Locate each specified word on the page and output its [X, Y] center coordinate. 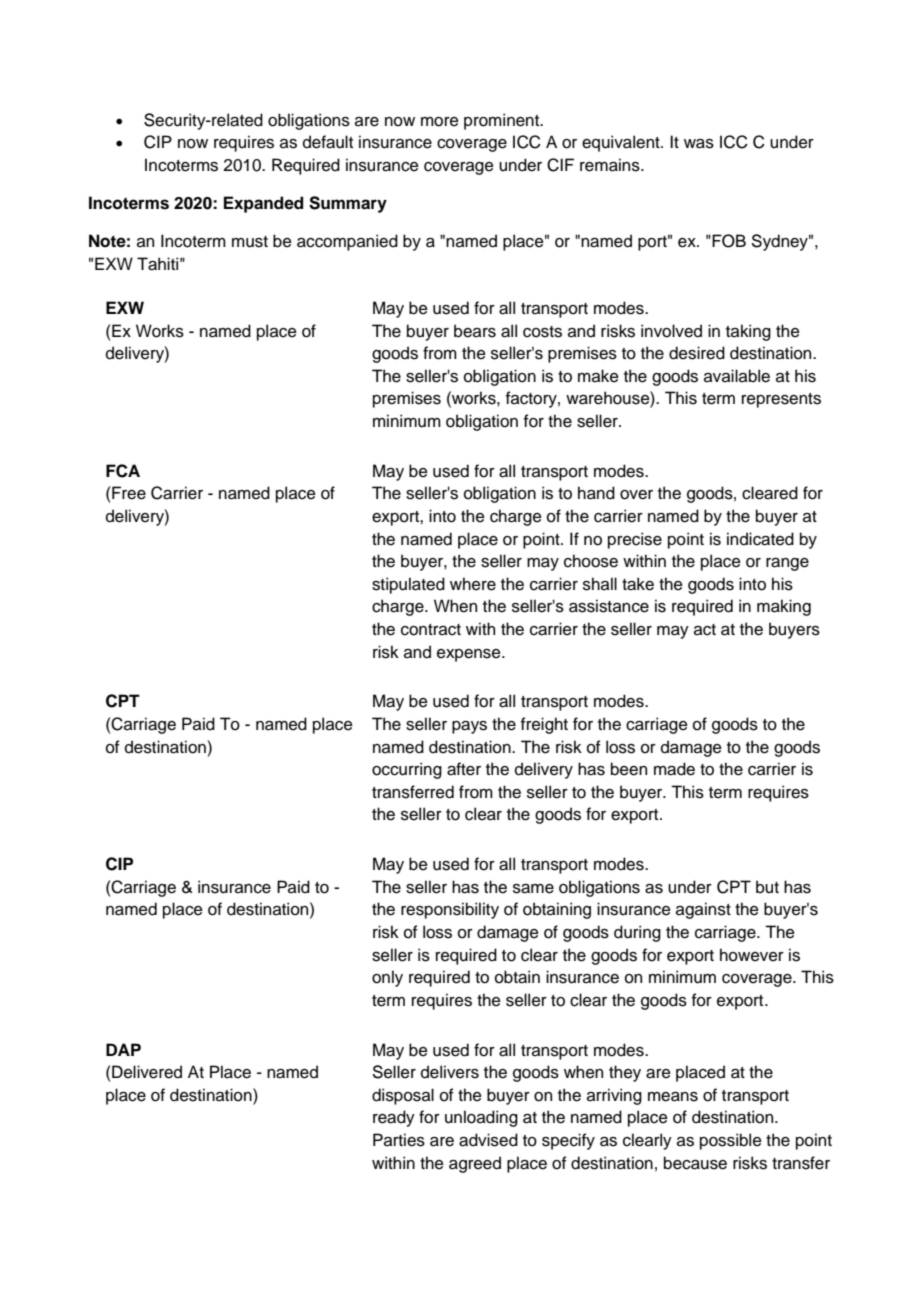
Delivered [147, 1072]
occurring [407, 770]
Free [129, 493]
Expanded [263, 204]
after [464, 769]
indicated [760, 539]
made [674, 769]
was [699, 144]
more [440, 122]
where [473, 584]
